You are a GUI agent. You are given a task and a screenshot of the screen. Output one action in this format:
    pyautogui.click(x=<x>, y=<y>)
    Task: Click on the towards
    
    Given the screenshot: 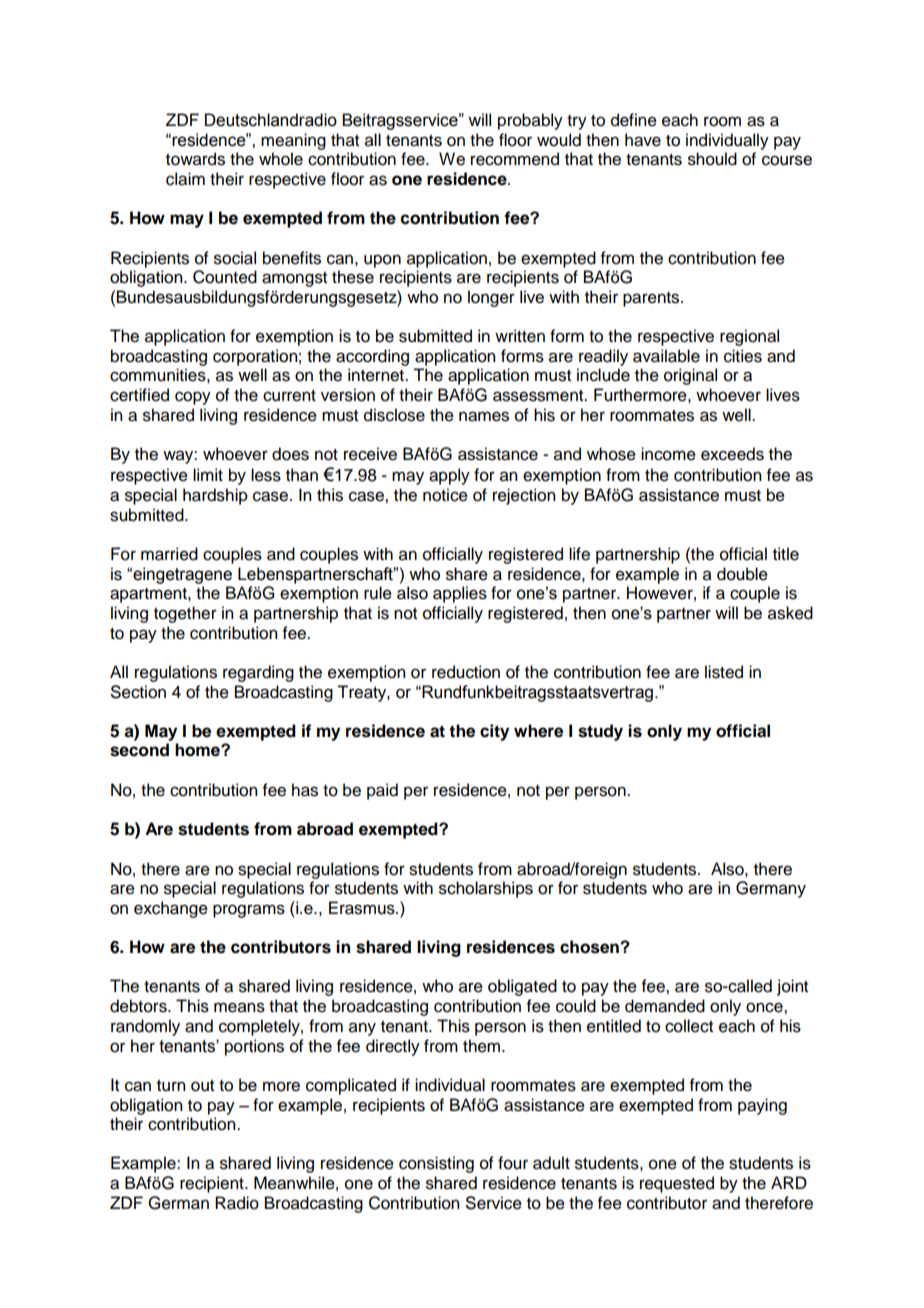 What is the action you would take?
    pyautogui.click(x=195, y=159)
